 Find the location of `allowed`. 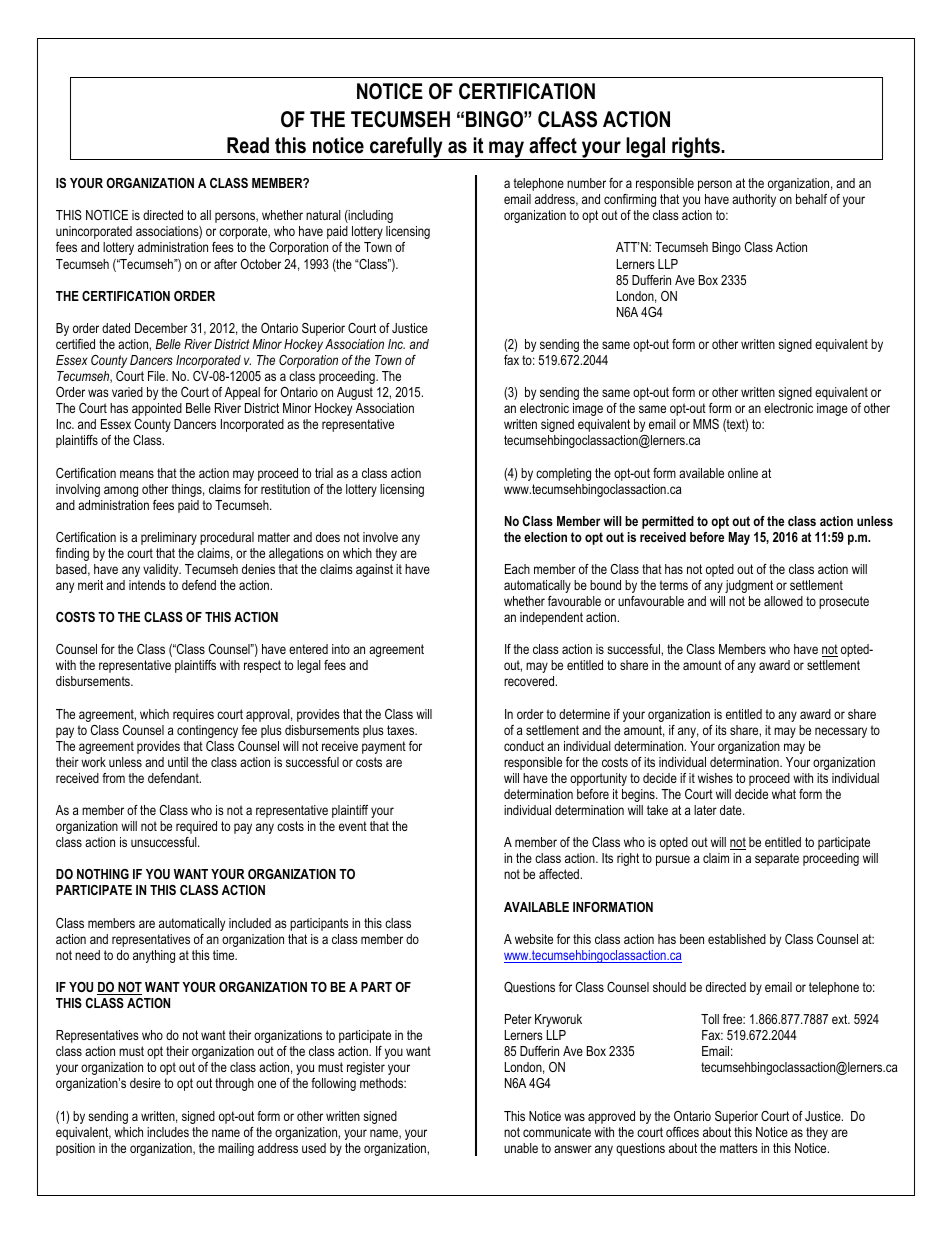

allowed is located at coordinates (783, 601).
